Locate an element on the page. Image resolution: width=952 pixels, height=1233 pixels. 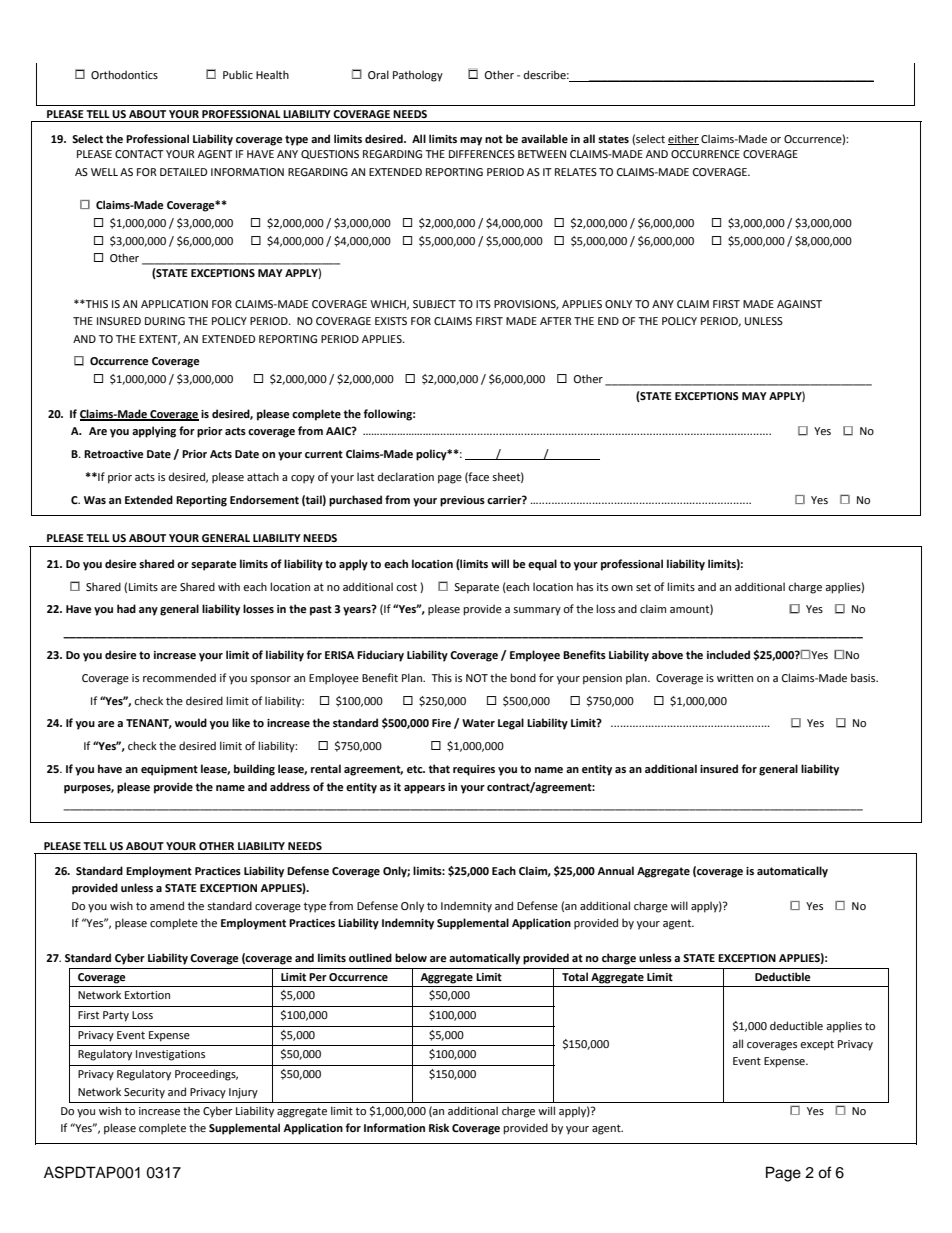
with is located at coordinates (229, 586).
